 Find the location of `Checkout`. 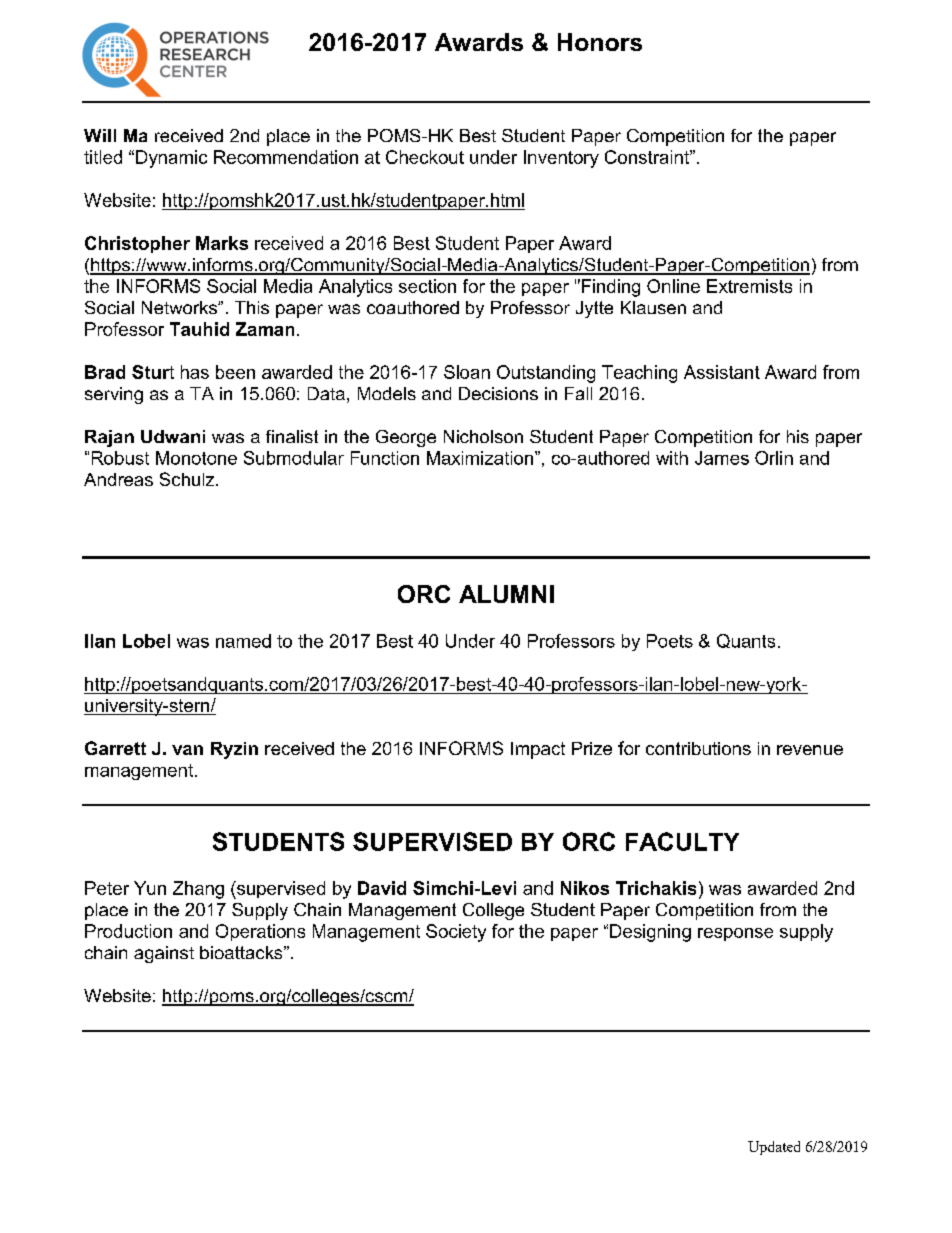

Checkout is located at coordinates (425, 157).
